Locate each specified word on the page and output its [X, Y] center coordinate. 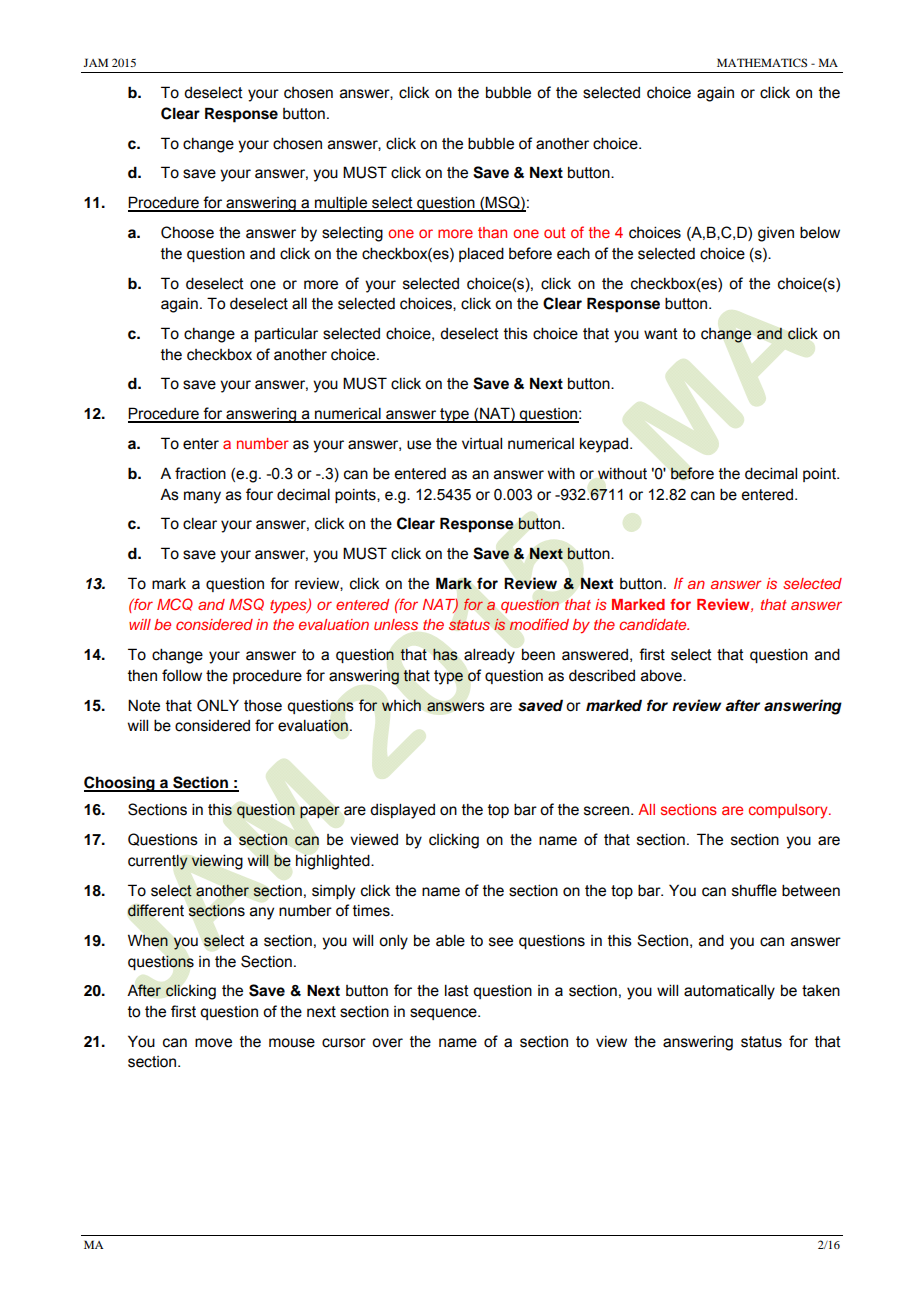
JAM [95, 62]
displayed [402, 811]
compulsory [789, 811]
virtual [482, 443]
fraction [200, 473]
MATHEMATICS [762, 62]
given [776, 234]
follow [182, 675]
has [445, 655]
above [662, 675]
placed [481, 254]
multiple [341, 204]
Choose [187, 232]
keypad [605, 445]
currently [158, 862]
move [213, 1043]
